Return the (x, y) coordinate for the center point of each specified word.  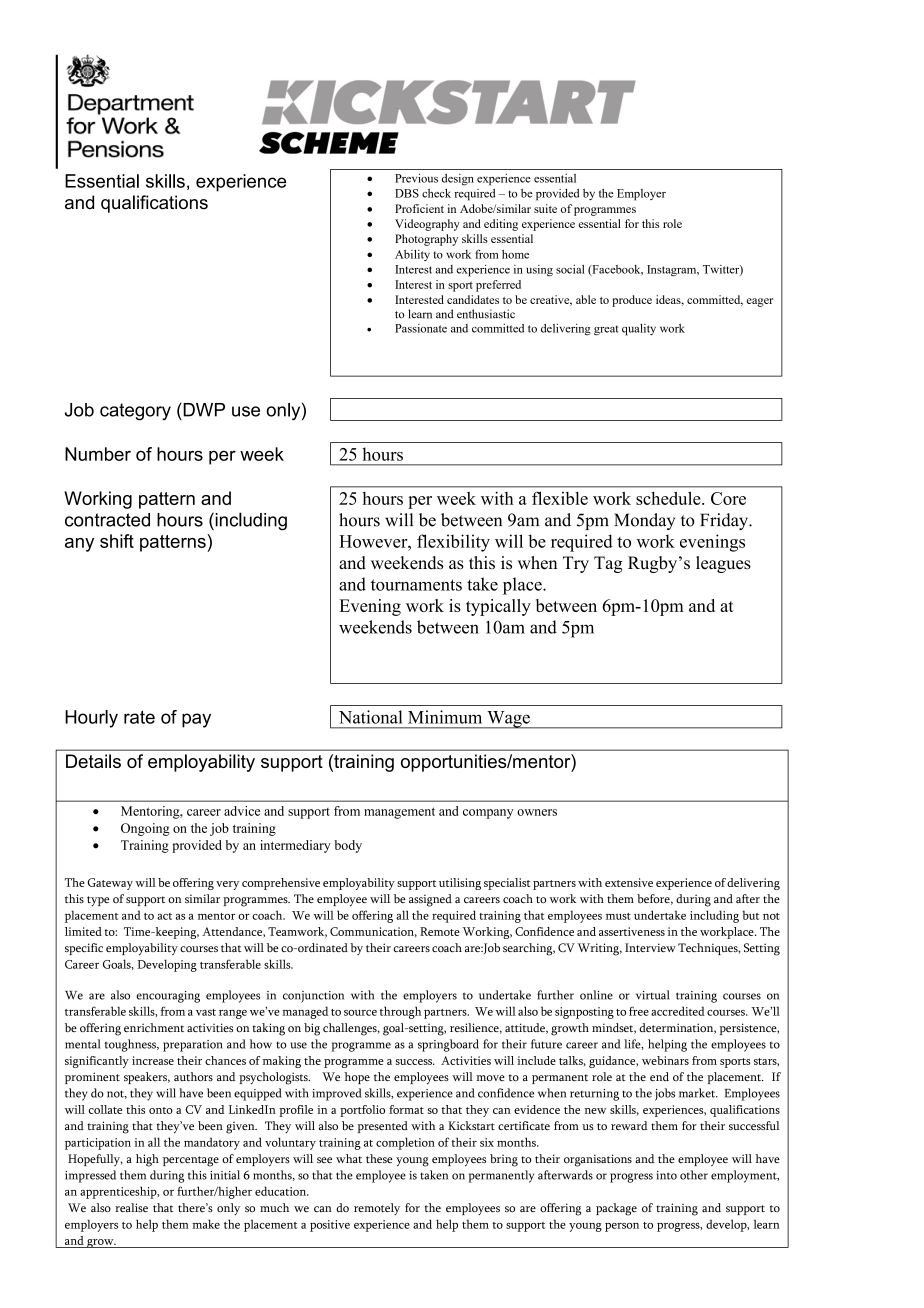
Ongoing (145, 829)
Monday (644, 521)
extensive (629, 882)
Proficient (419, 208)
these (379, 1158)
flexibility (453, 543)
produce (632, 301)
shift (117, 541)
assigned (430, 900)
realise (131, 1207)
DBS (407, 193)
